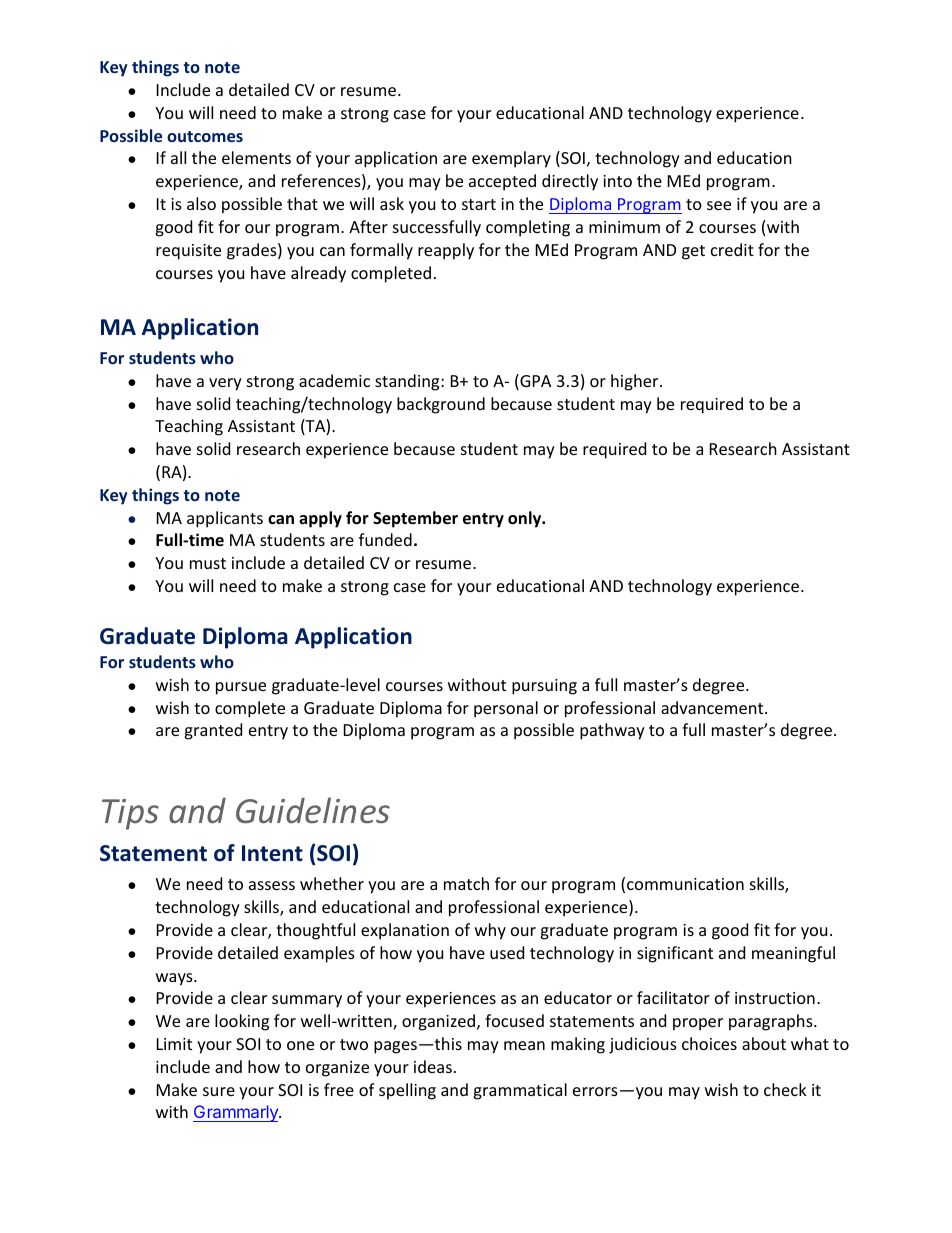 This document has height=1233, width=952. Describe the element at coordinates (205, 136) in the document. I see `outcomes` at that location.
